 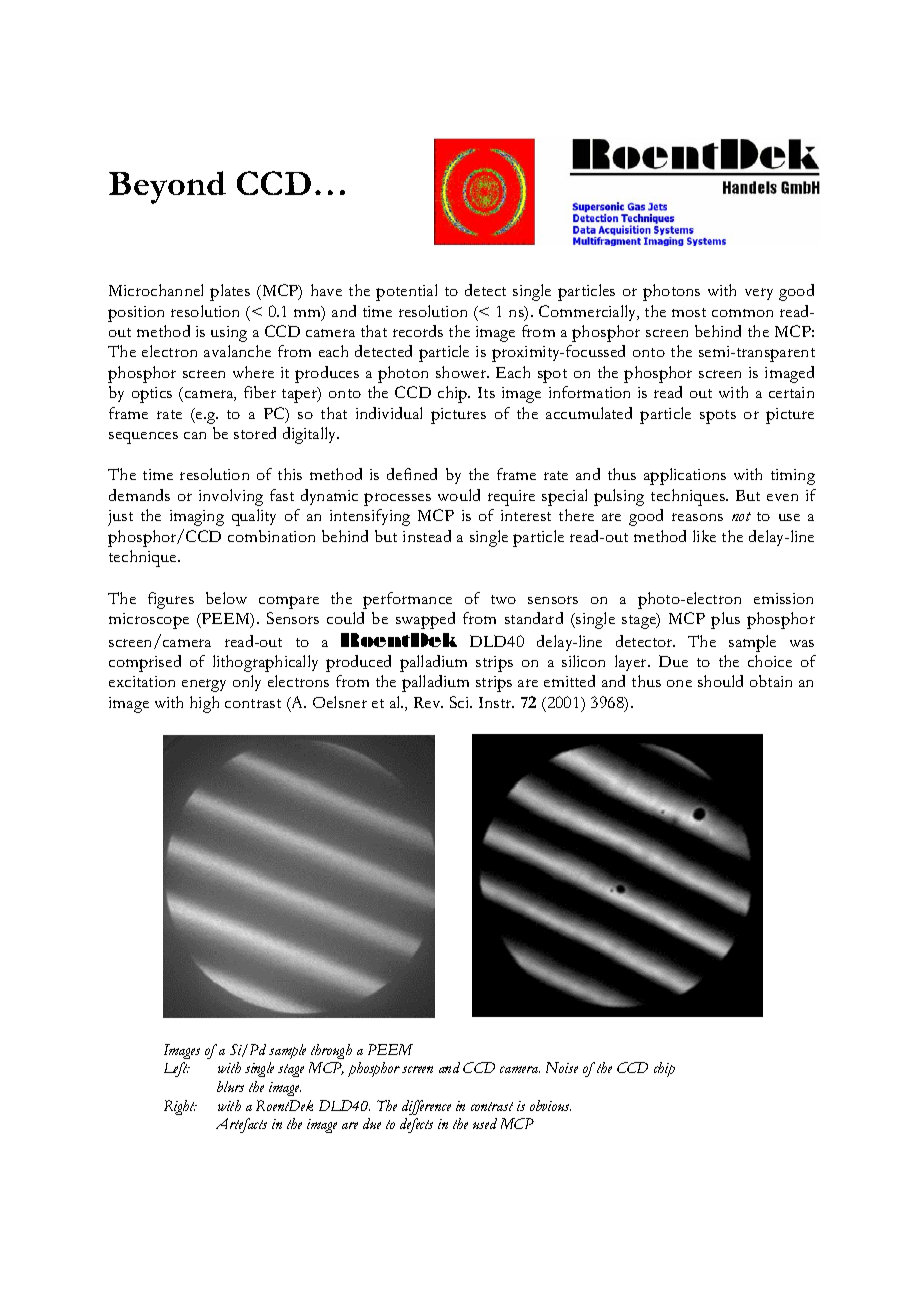 What do you see at coordinates (426, 1107) in the screenshot?
I see `difference` at bounding box center [426, 1107].
